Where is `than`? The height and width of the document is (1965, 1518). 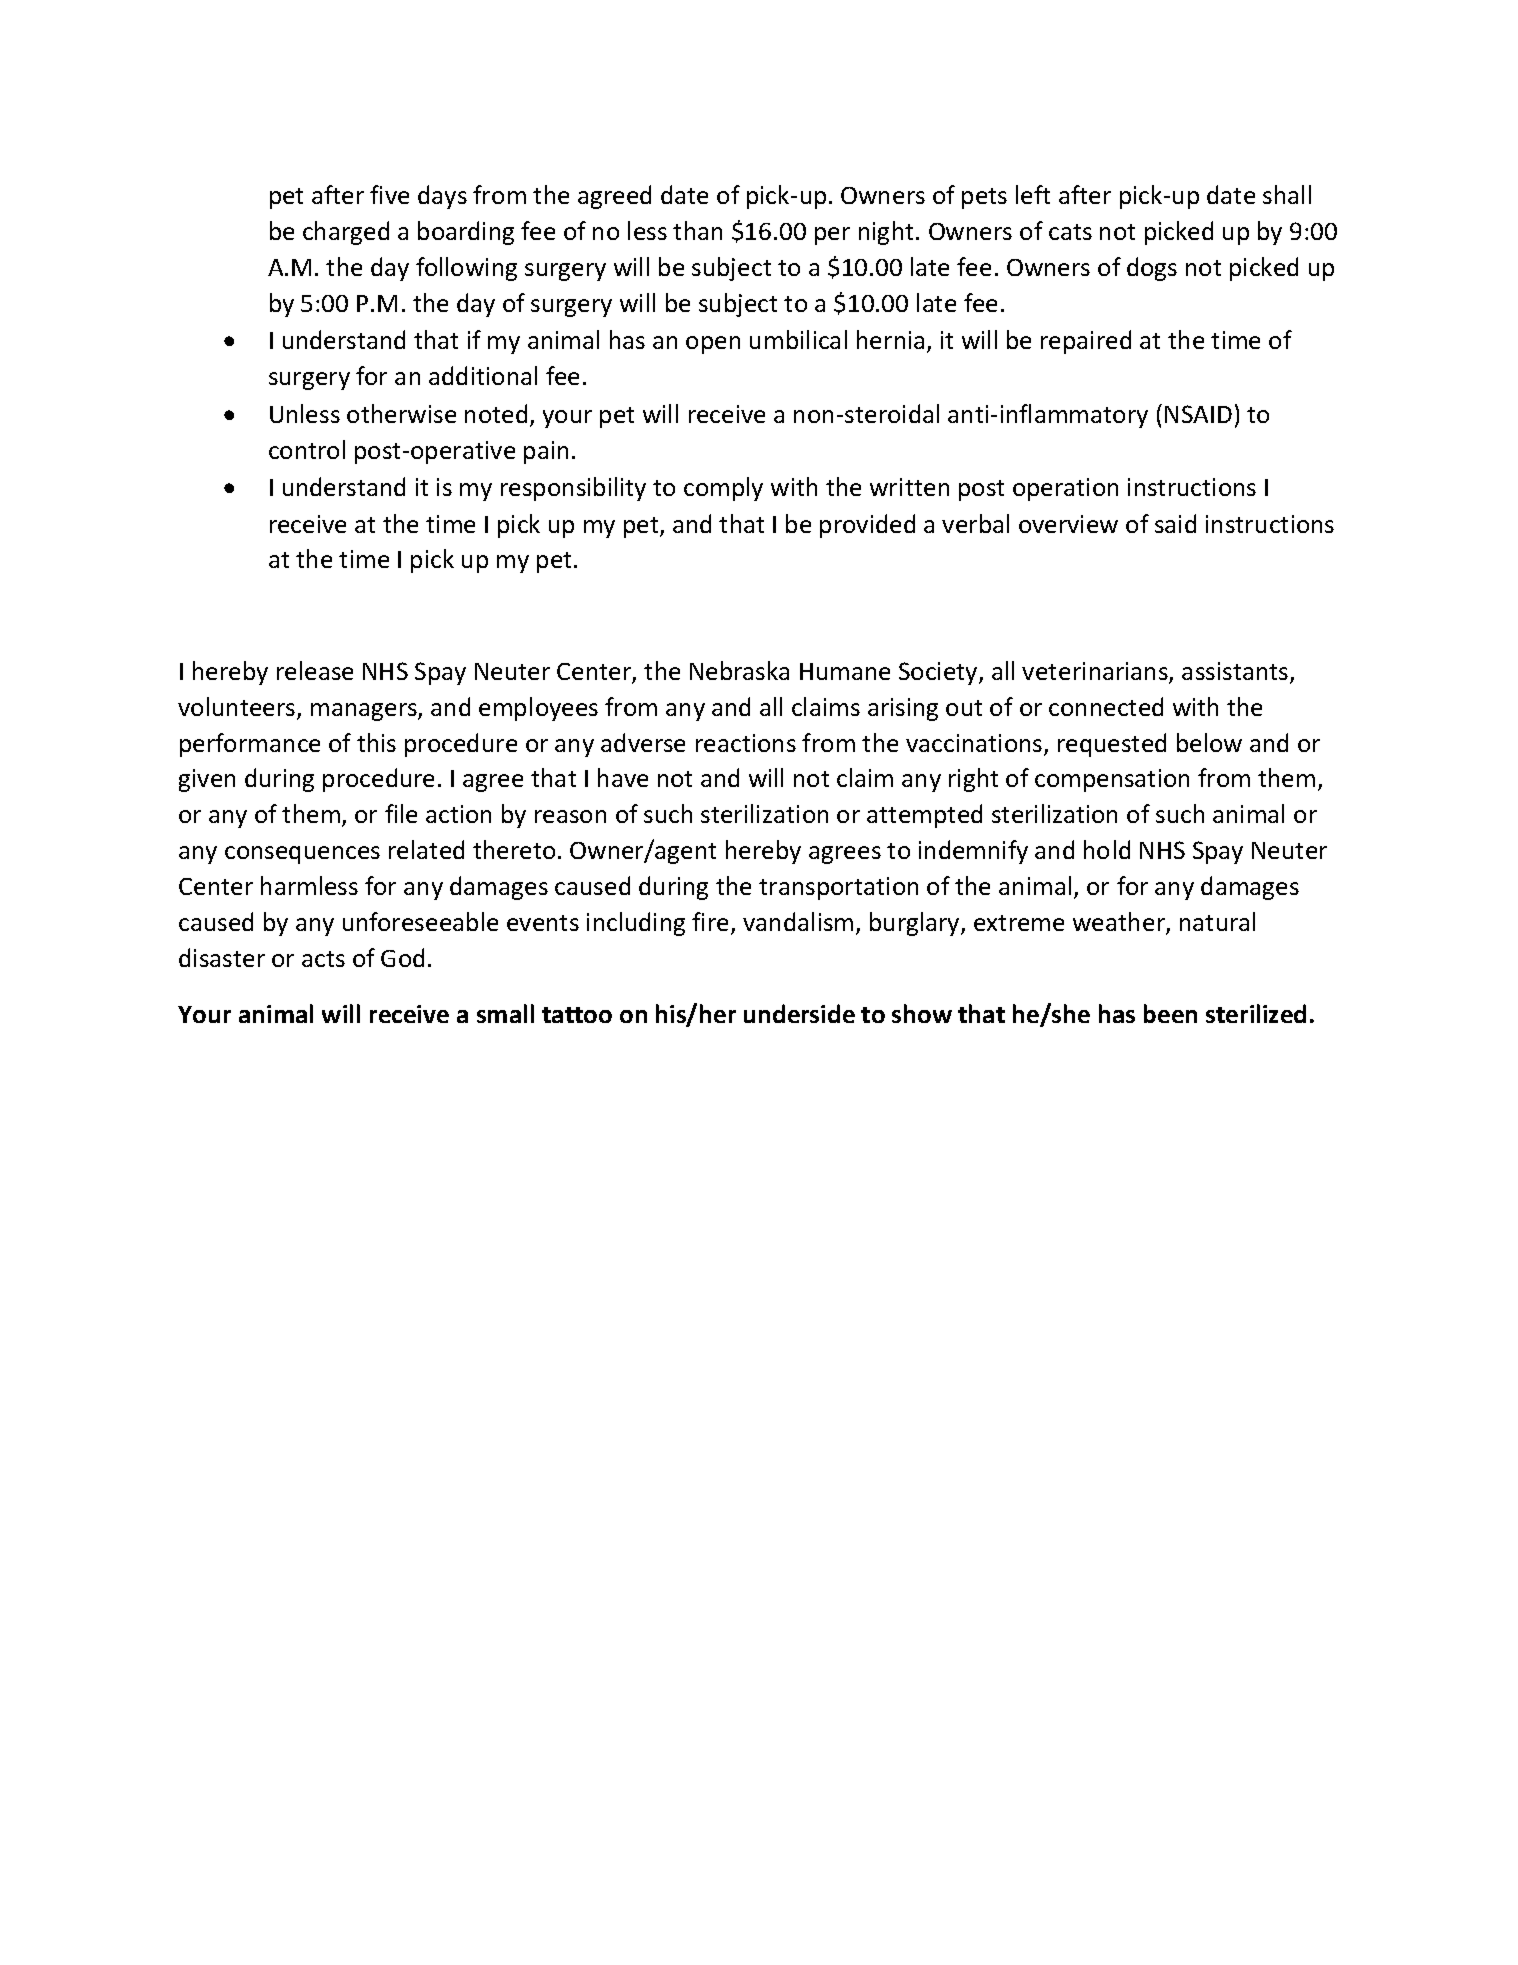 than is located at coordinates (697, 230).
